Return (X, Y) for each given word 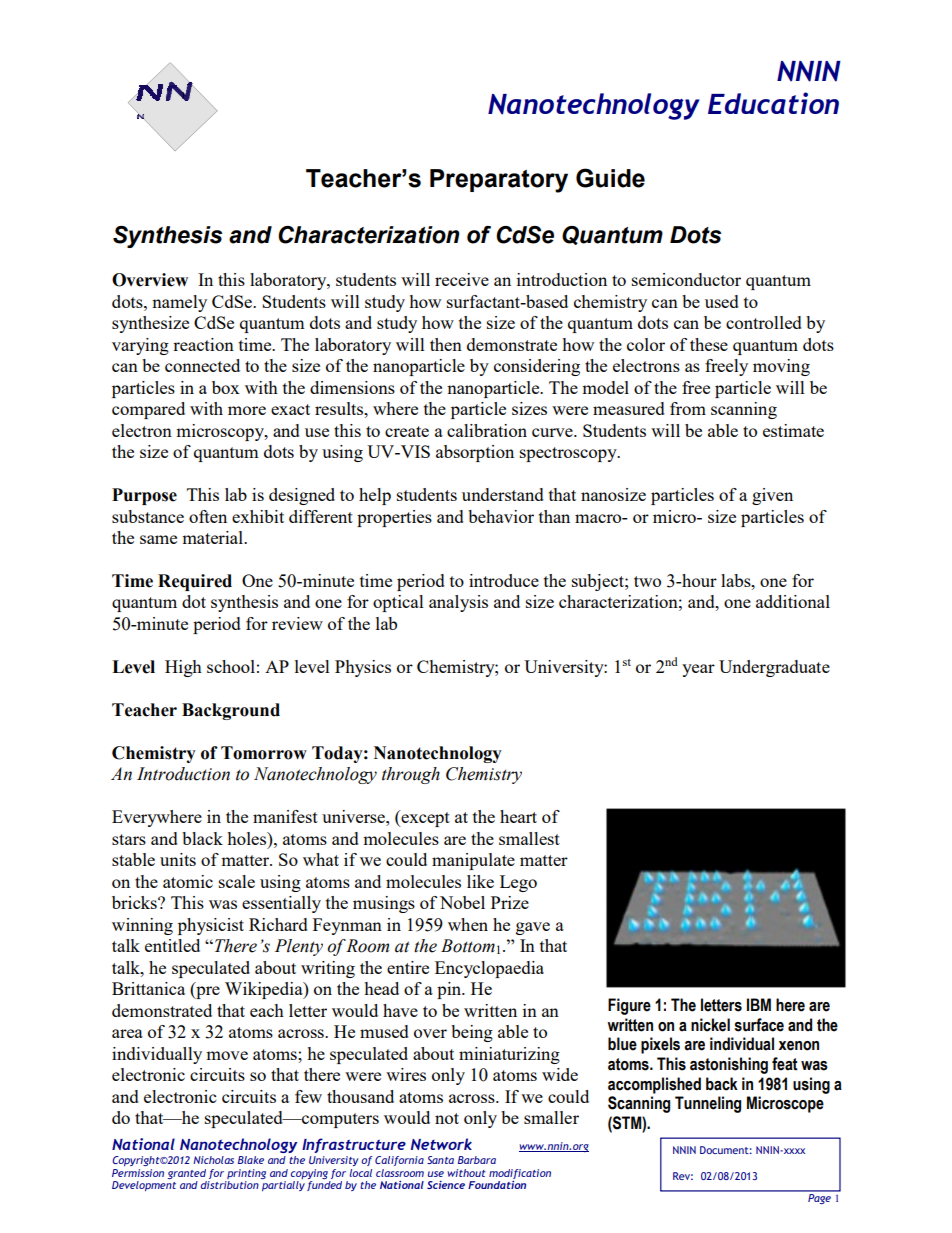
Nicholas (213, 1160)
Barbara (477, 1160)
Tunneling (708, 1104)
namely (179, 303)
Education (773, 103)
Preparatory (499, 181)
